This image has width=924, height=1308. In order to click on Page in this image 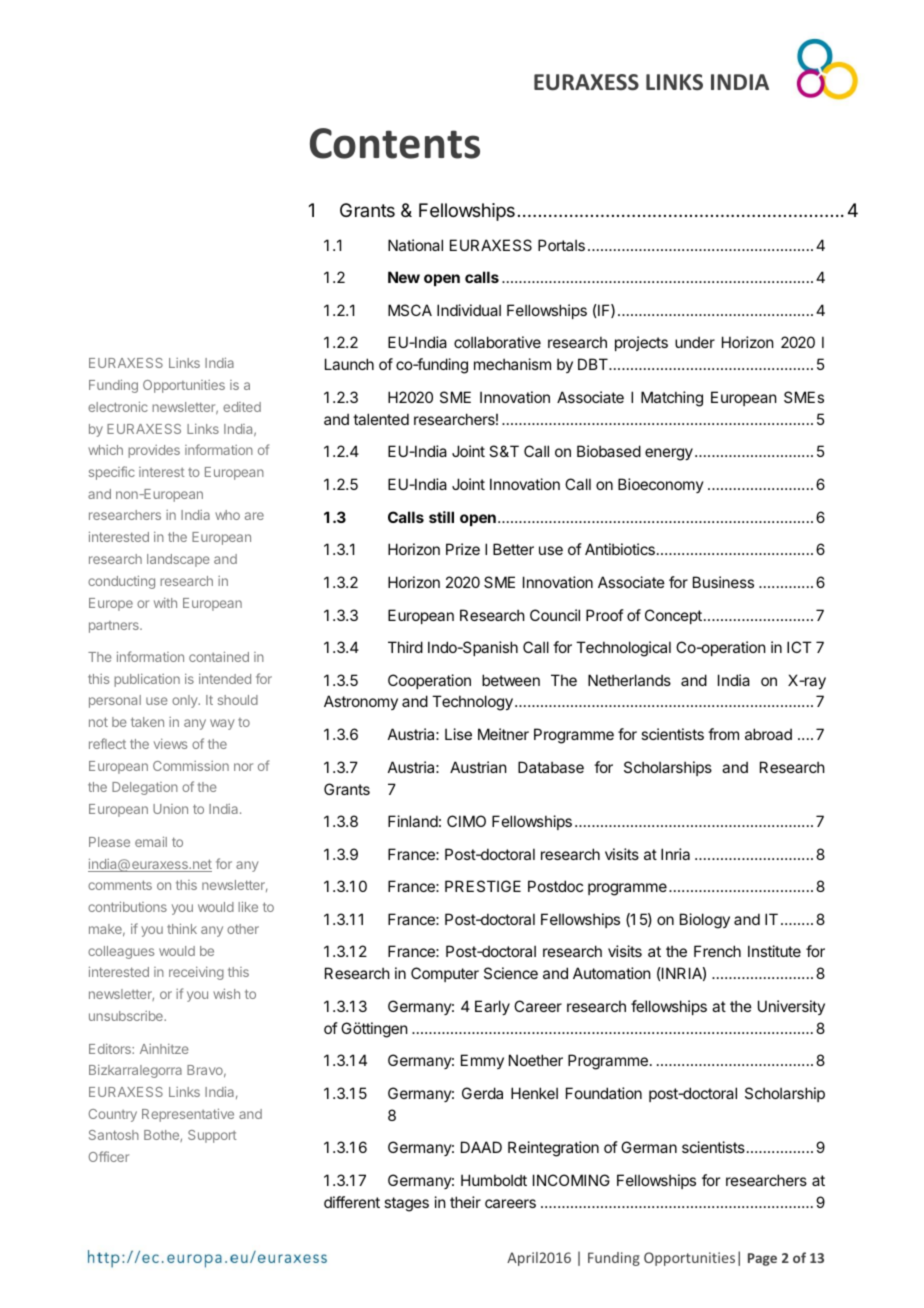, I will do `click(762, 1259)`.
